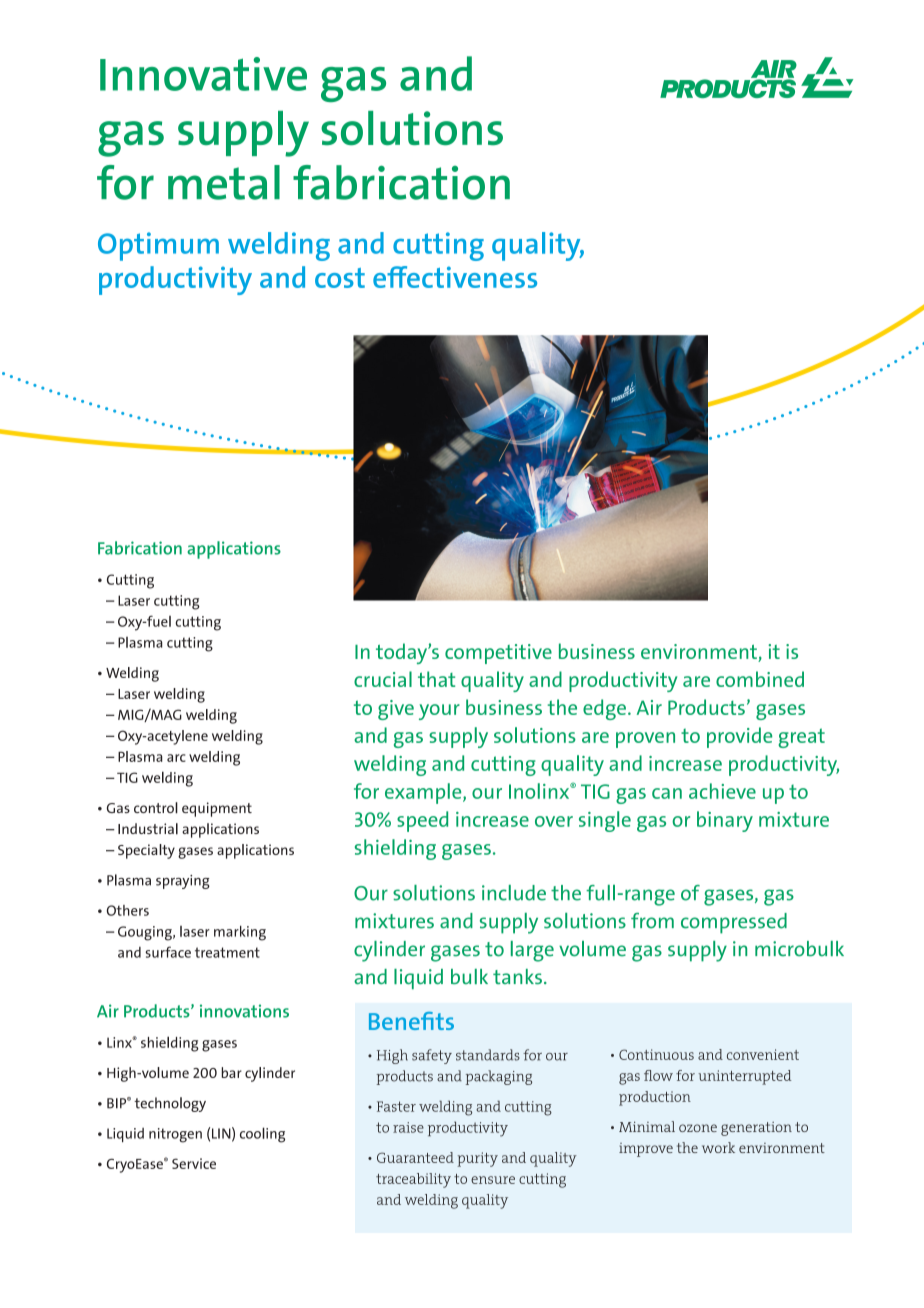 This screenshot has width=924, height=1308. I want to click on Service, so click(194, 1163).
